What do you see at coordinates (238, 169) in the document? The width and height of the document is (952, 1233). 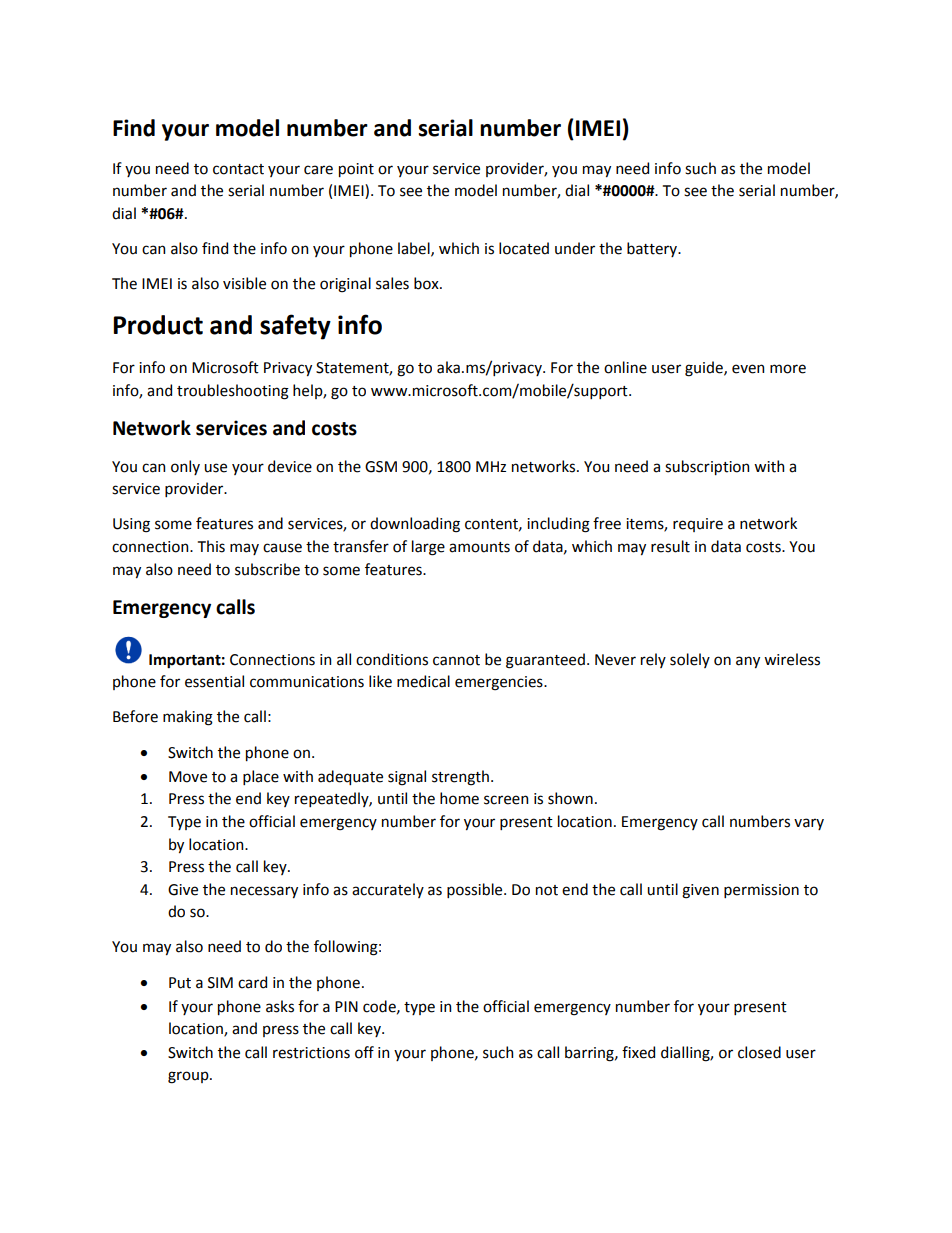 I see `contact` at bounding box center [238, 169].
